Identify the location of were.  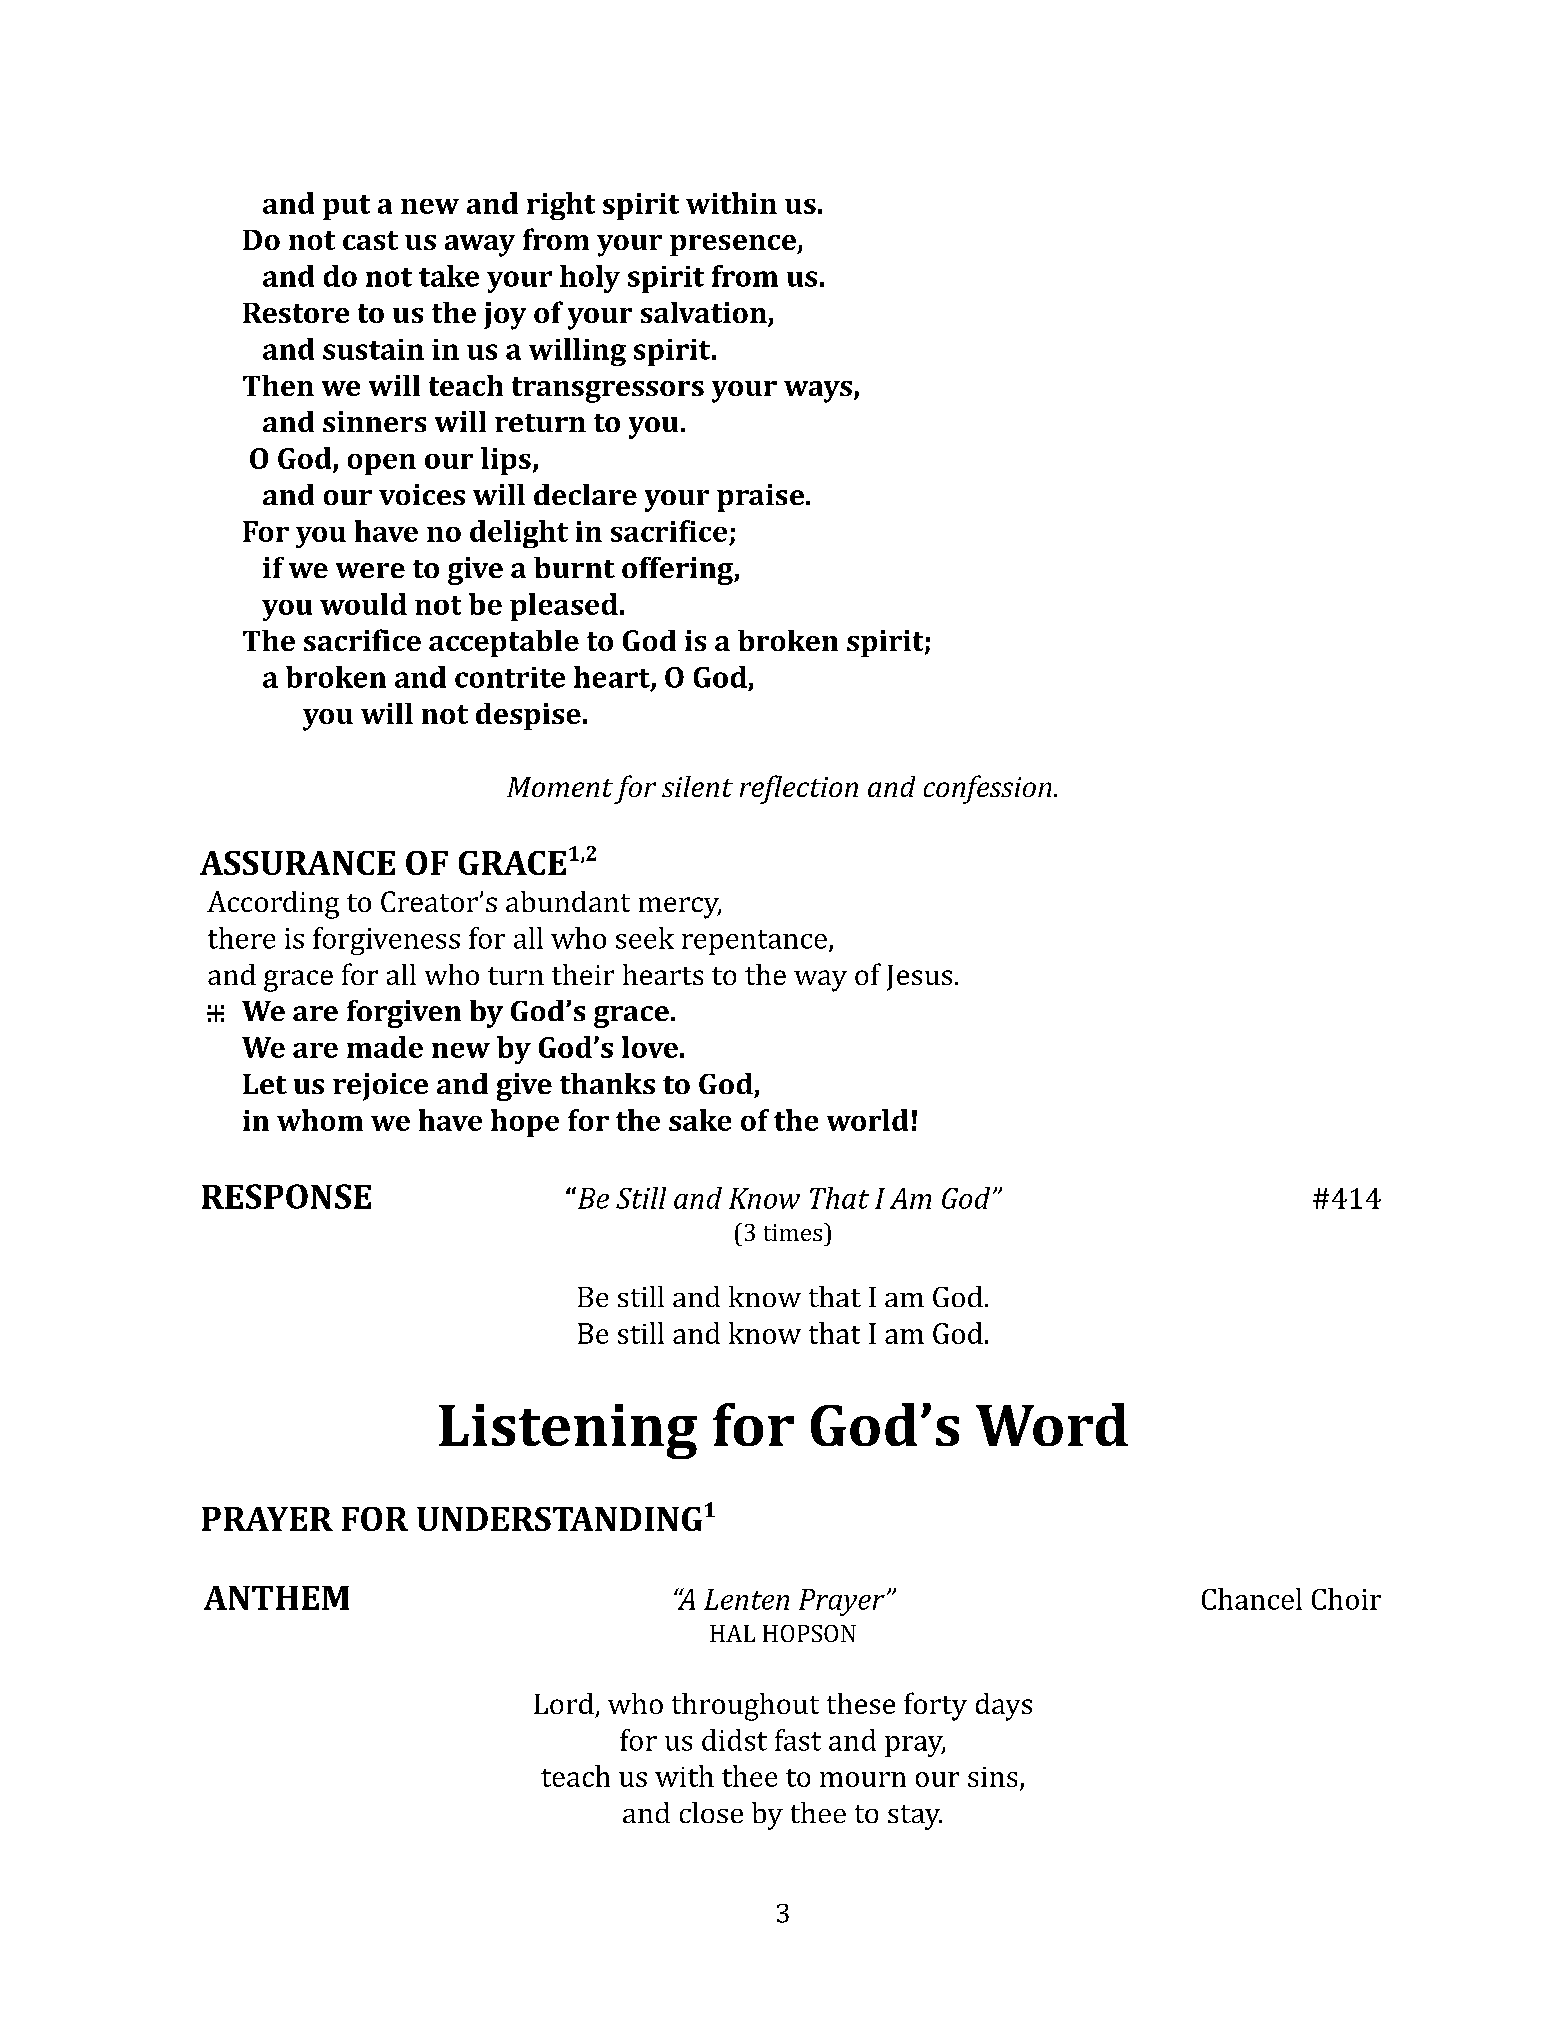
(370, 570).
